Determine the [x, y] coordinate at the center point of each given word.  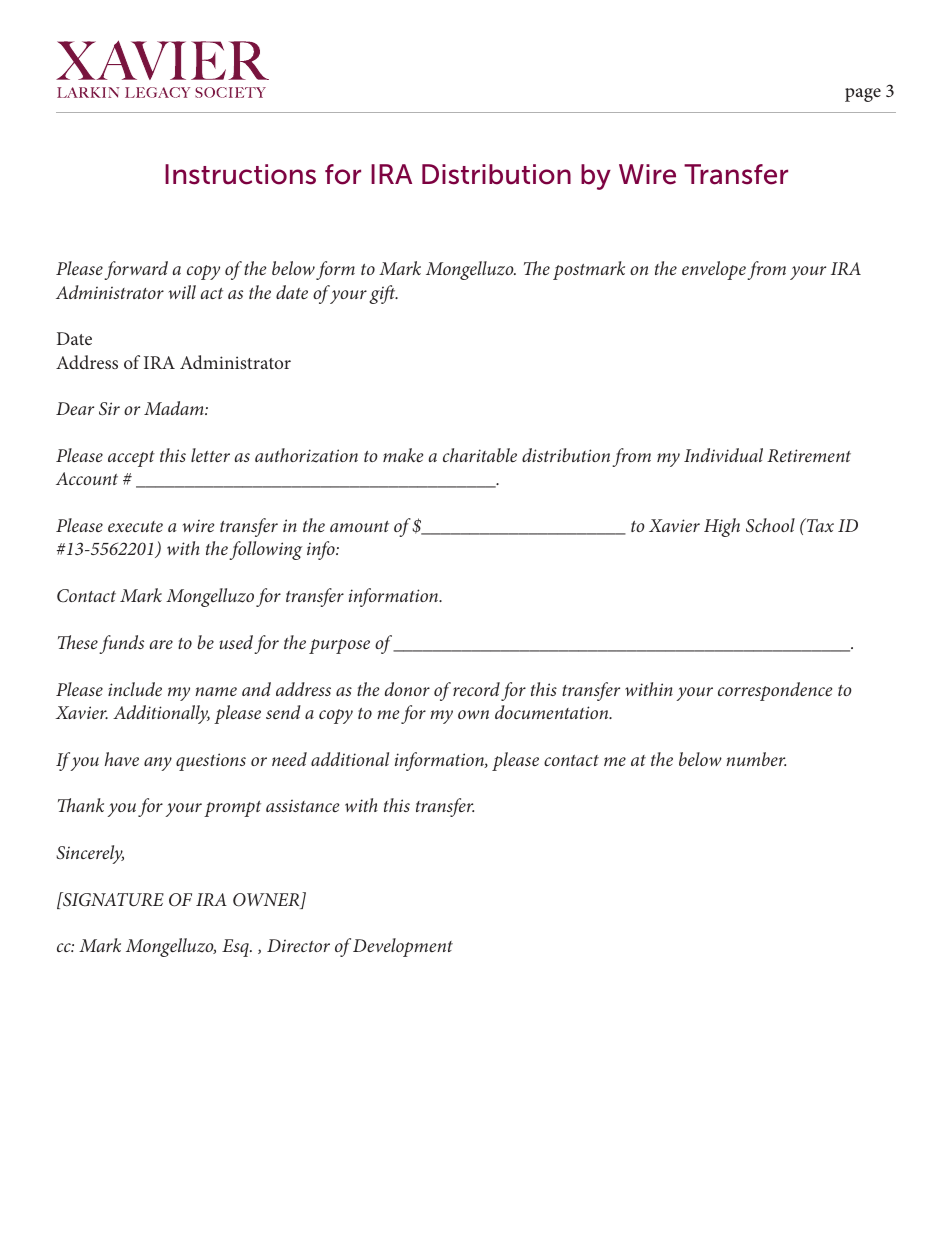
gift [383, 294]
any [158, 764]
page [863, 95]
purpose [339, 646]
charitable [480, 455]
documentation [553, 712]
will [182, 292]
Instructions [240, 174]
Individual [723, 455]
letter [210, 455]
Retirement [809, 455]
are [161, 644]
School [770, 525]
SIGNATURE [112, 899]
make [403, 455]
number [756, 759]
